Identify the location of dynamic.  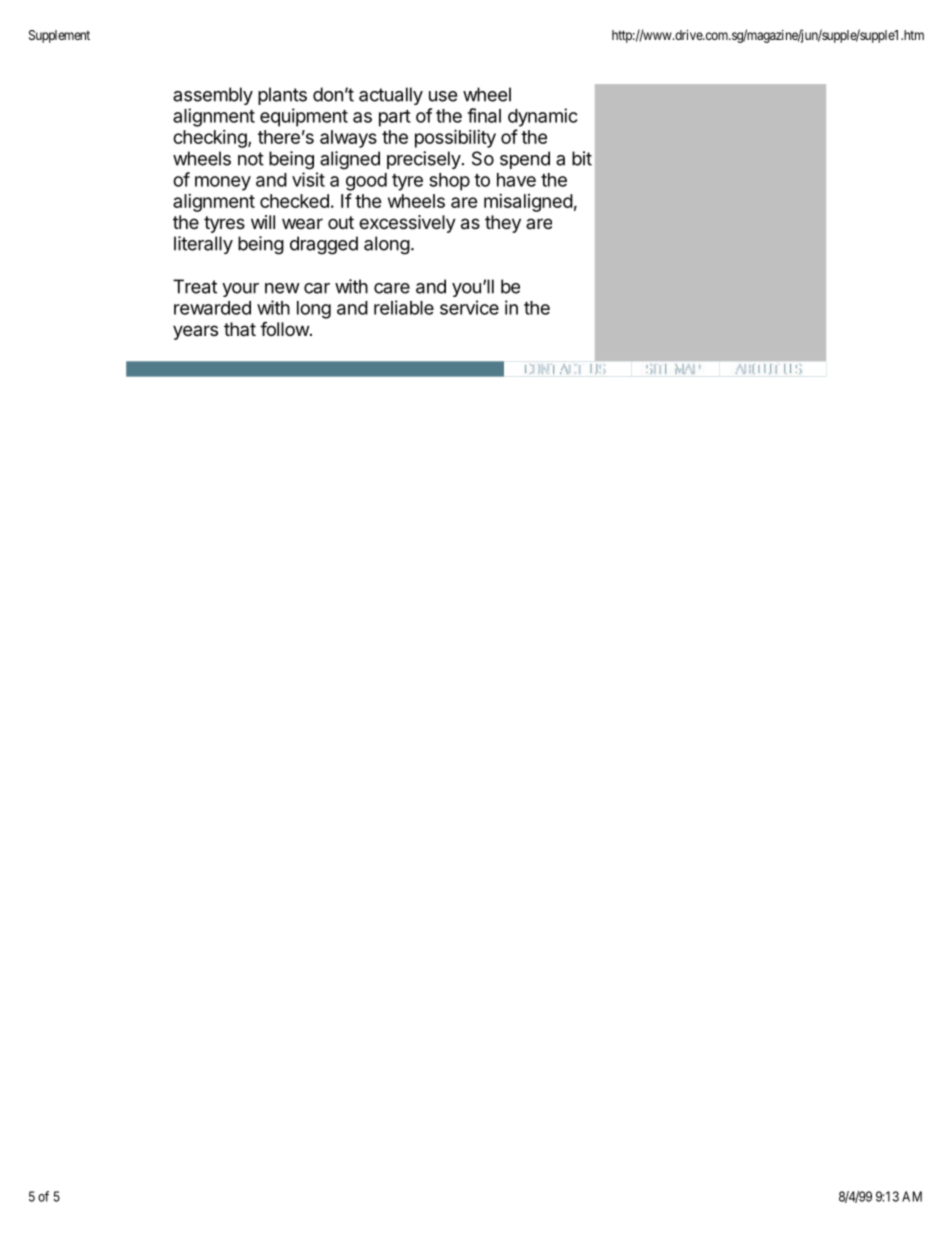
(543, 117).
